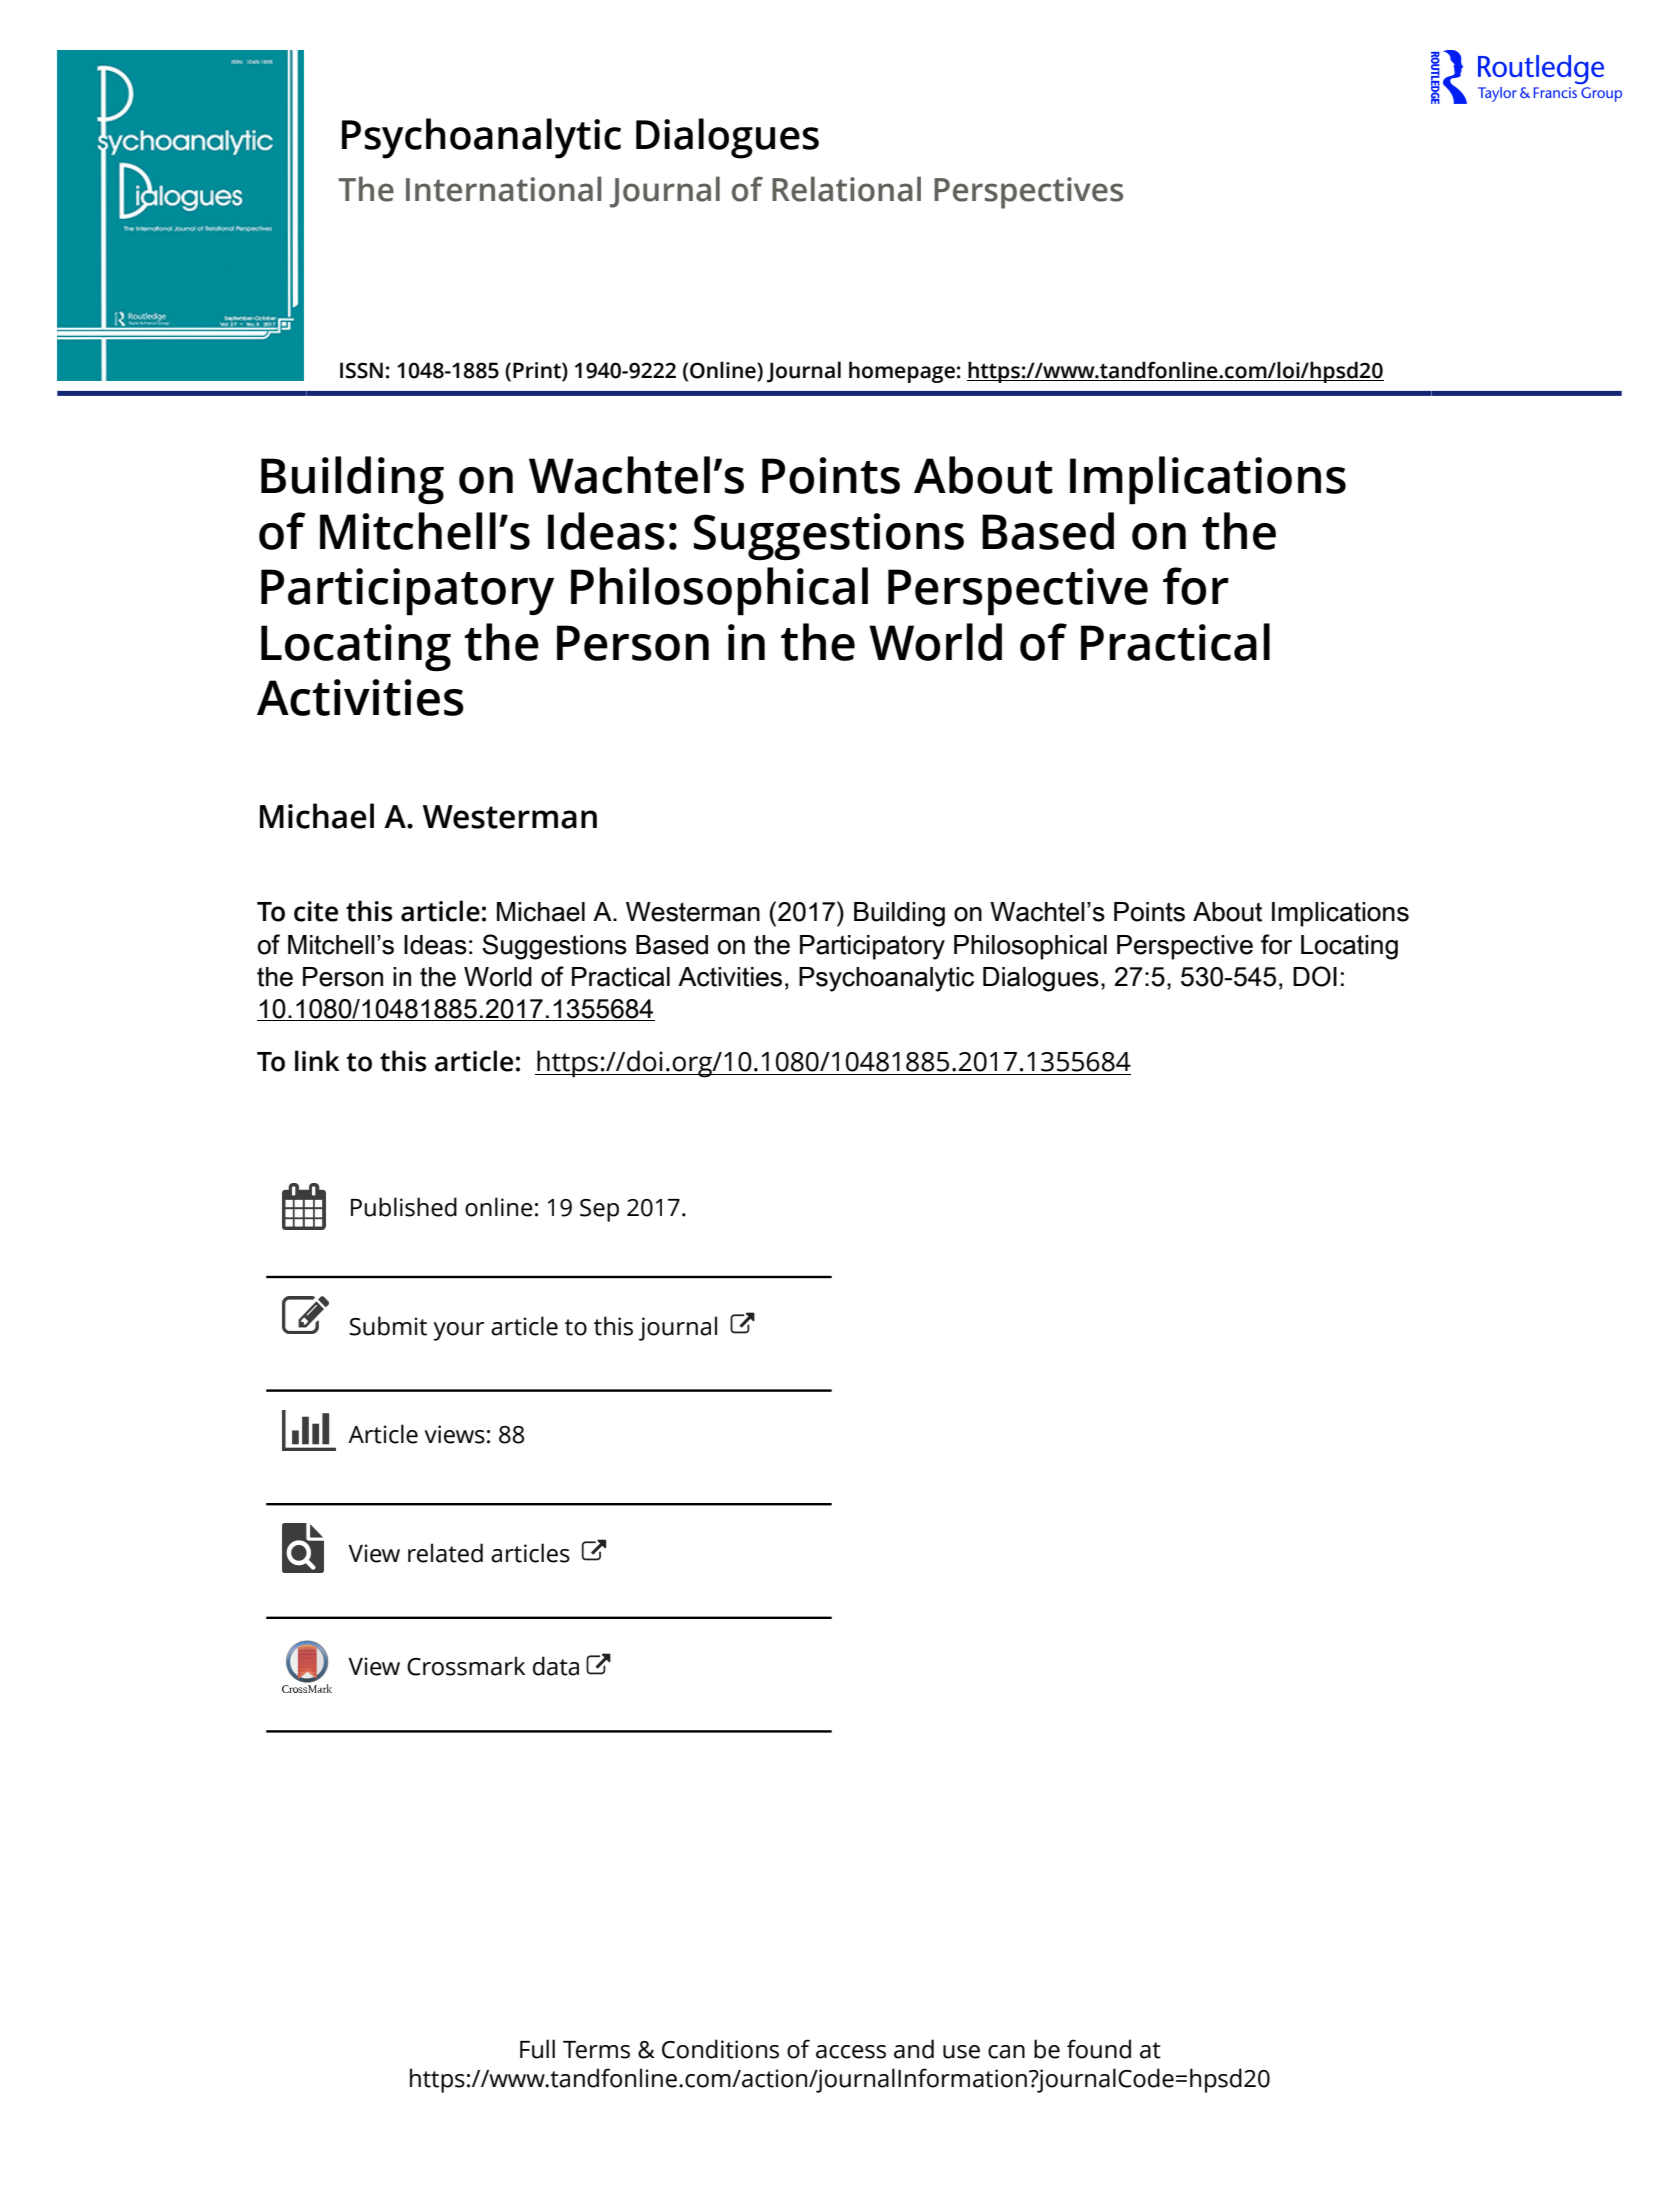 This screenshot has height=2206, width=1679. What do you see at coordinates (316, 911) in the screenshot?
I see `cite` at bounding box center [316, 911].
